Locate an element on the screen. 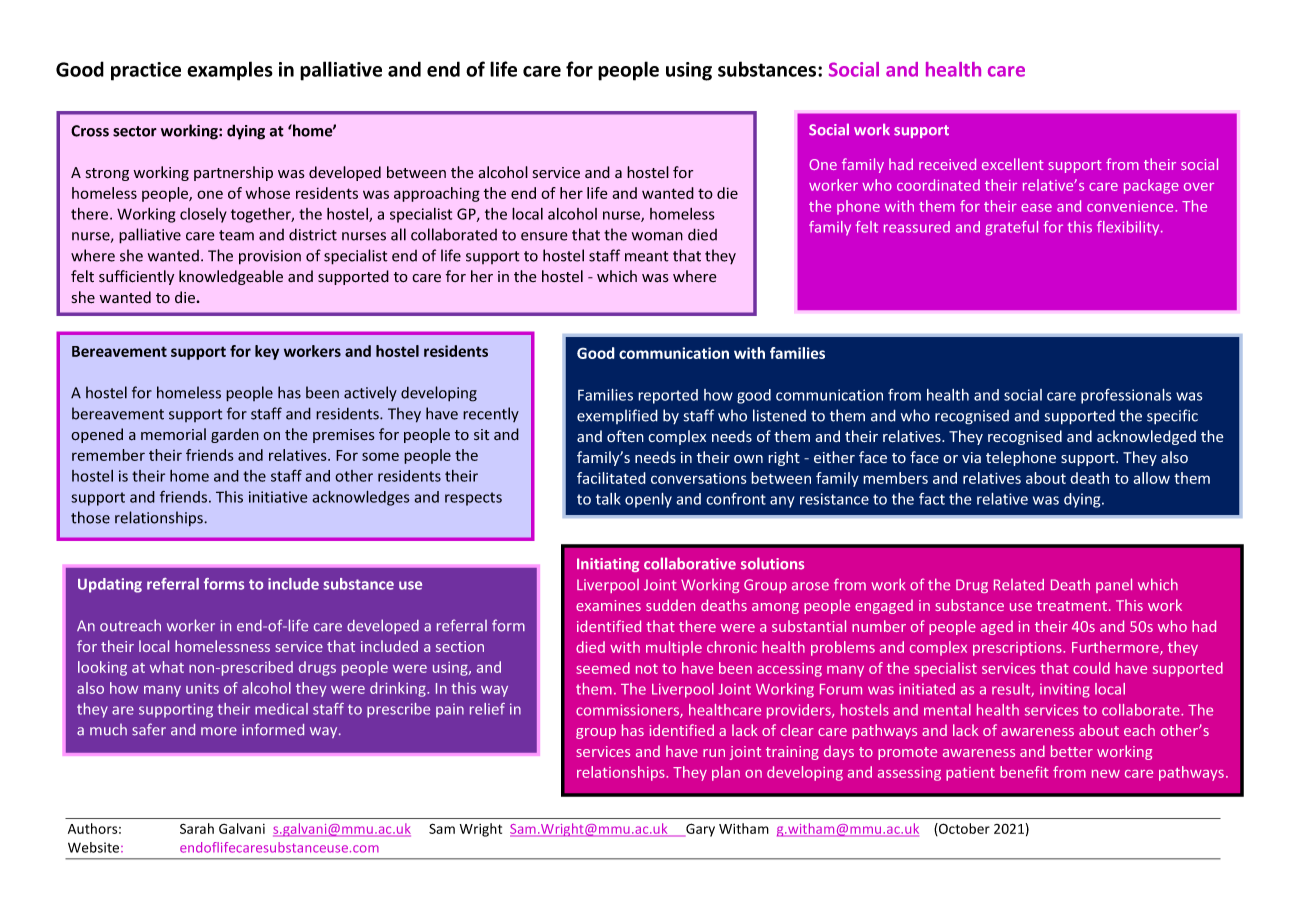 The width and height of the screenshot is (1308, 924). multiple is located at coordinates (674, 648).
